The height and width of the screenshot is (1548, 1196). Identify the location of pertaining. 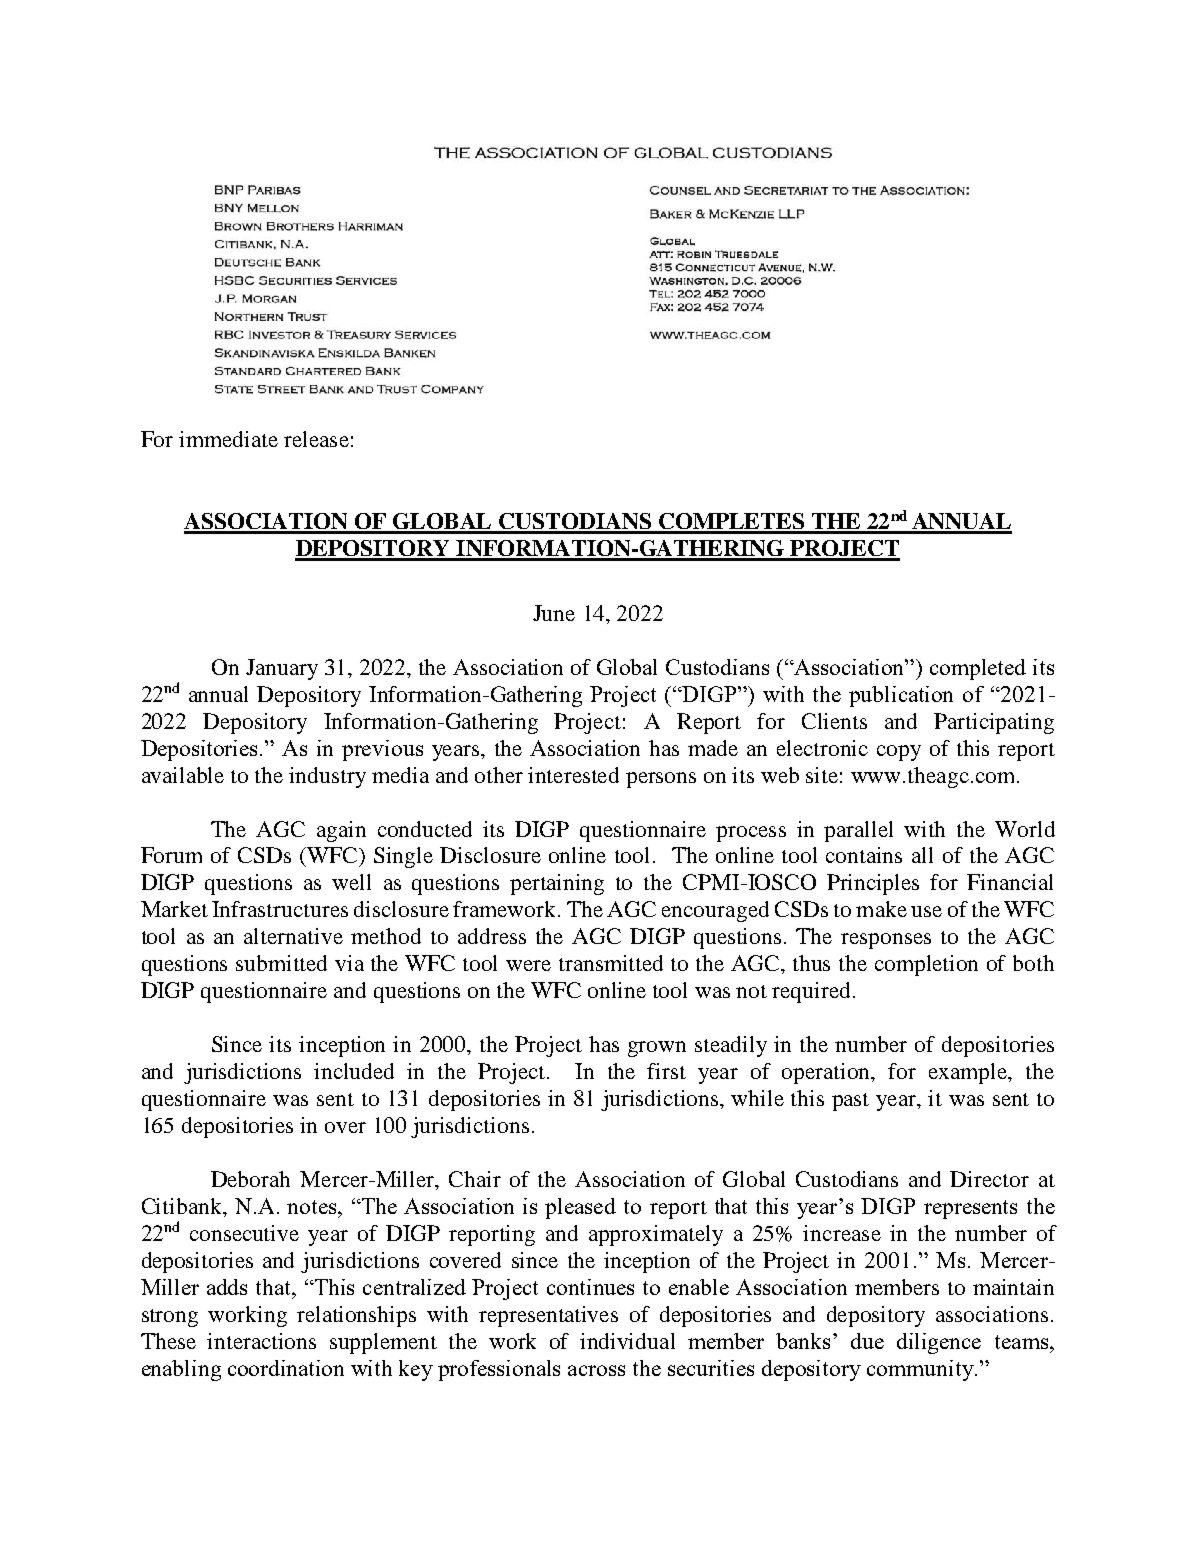
(557, 884).
